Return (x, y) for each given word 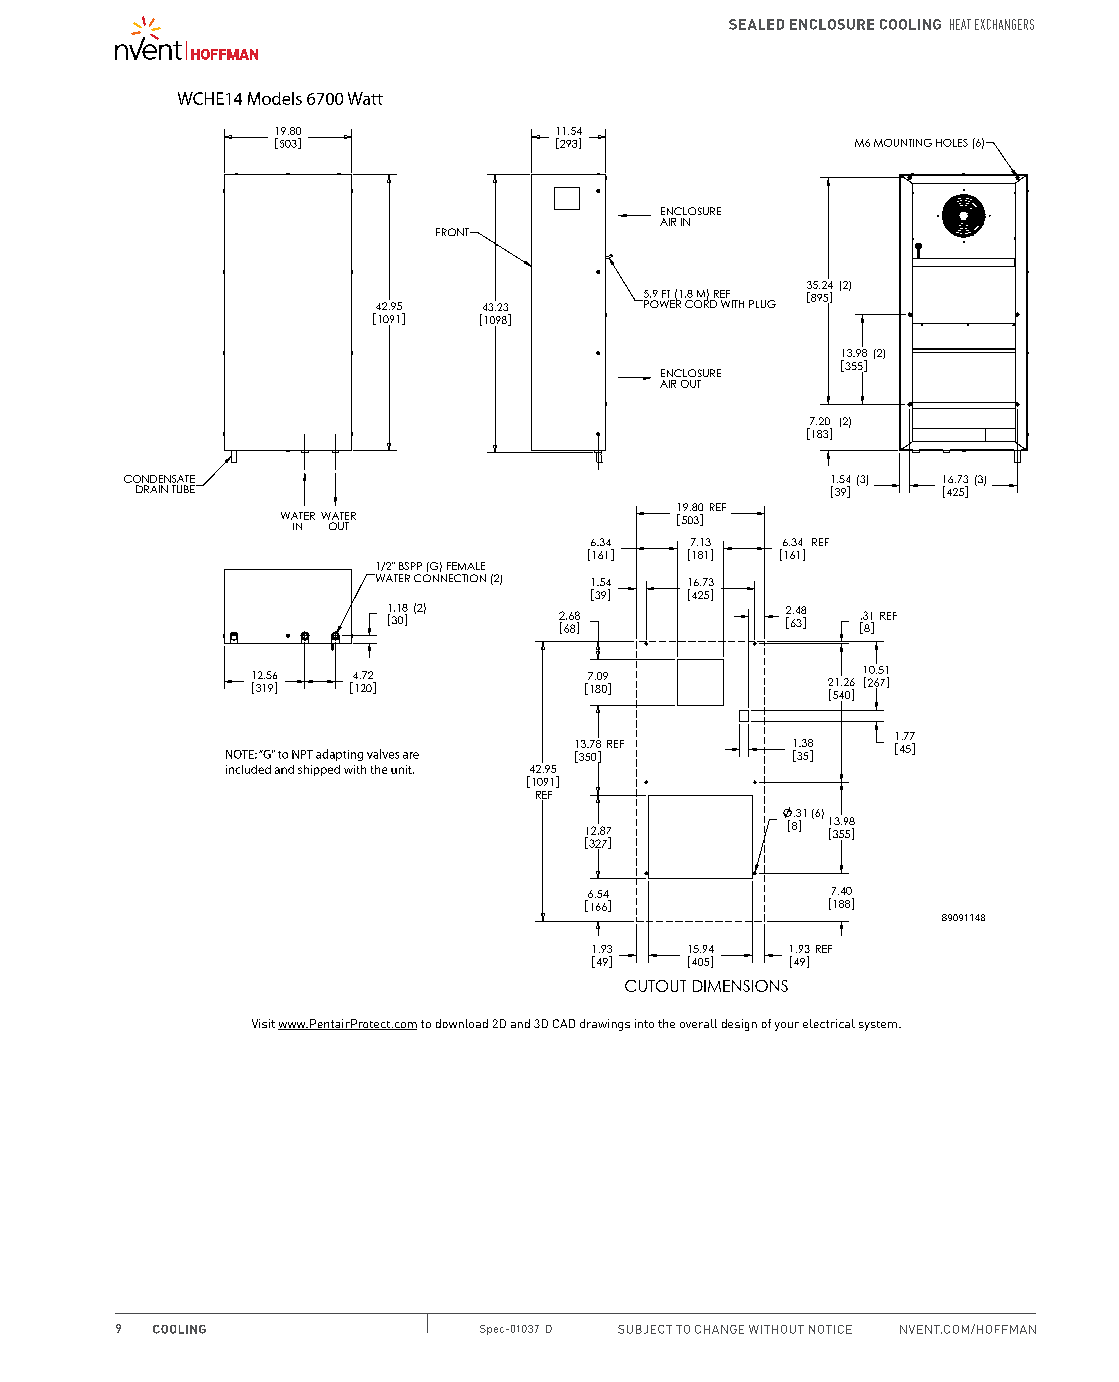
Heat (960, 24)
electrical (829, 1023)
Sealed (756, 24)
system (879, 1026)
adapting (339, 755)
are (411, 755)
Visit (263, 1023)
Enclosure (832, 24)
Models (275, 98)
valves (383, 754)
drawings (605, 1025)
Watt (365, 98)
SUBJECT (645, 1329)
